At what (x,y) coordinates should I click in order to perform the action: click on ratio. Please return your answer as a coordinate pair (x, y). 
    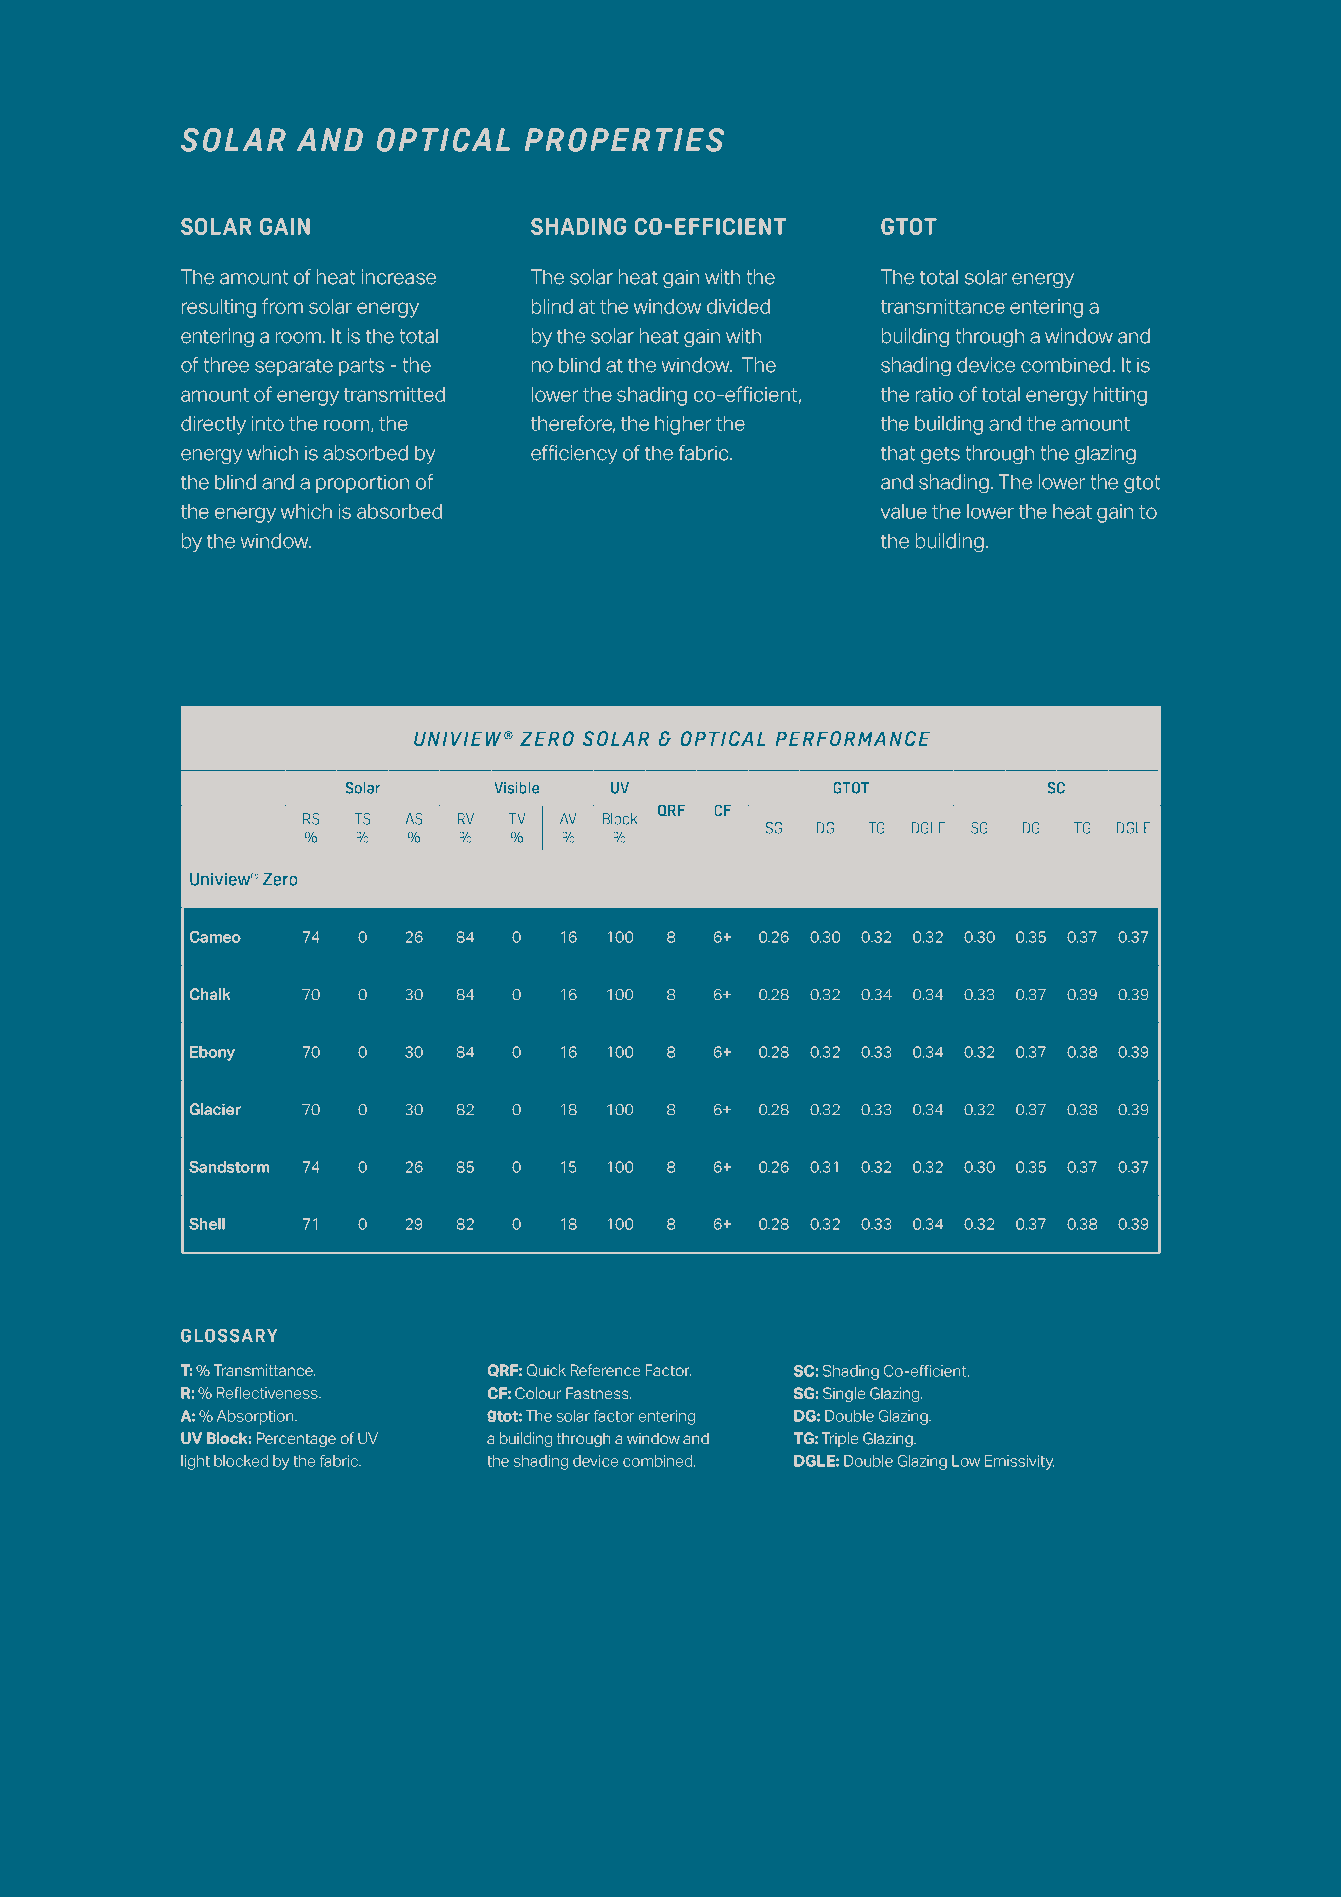
    Looking at the image, I should click on (934, 394).
